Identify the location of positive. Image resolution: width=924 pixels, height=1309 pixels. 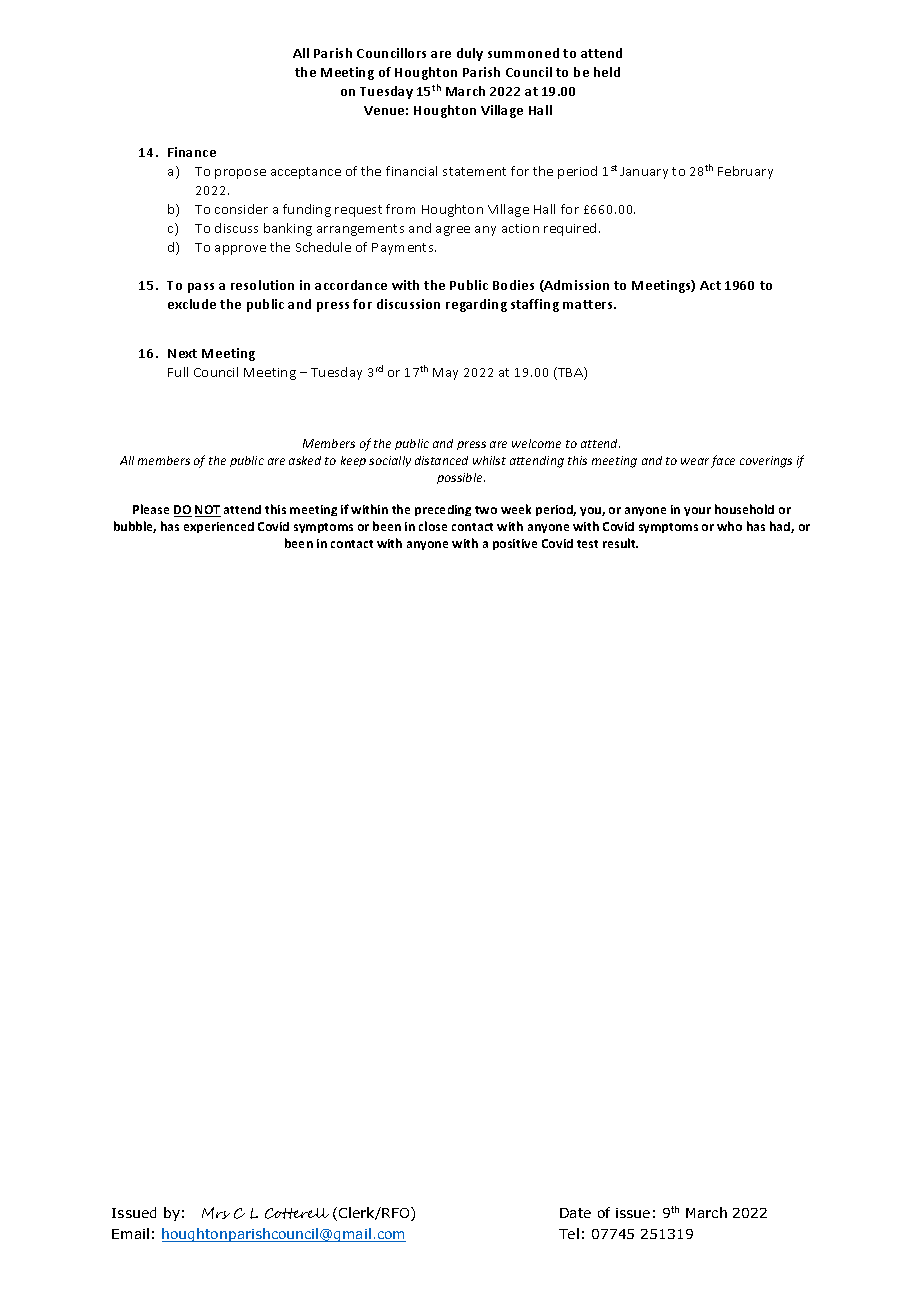
(515, 544).
